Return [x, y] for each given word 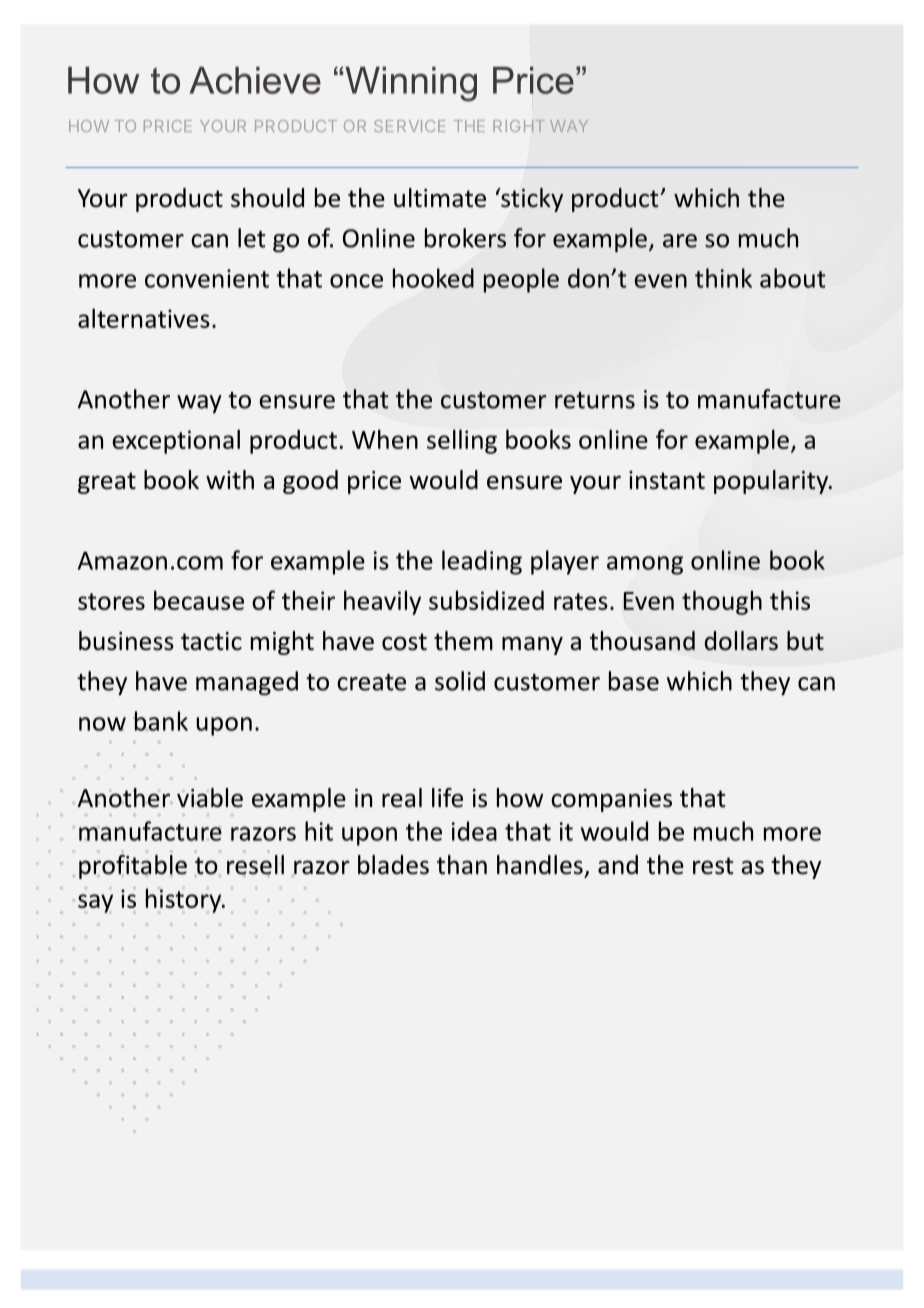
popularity [772, 482]
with [230, 480]
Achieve [255, 80]
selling [462, 441]
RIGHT [519, 126]
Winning [411, 84]
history [184, 901]
